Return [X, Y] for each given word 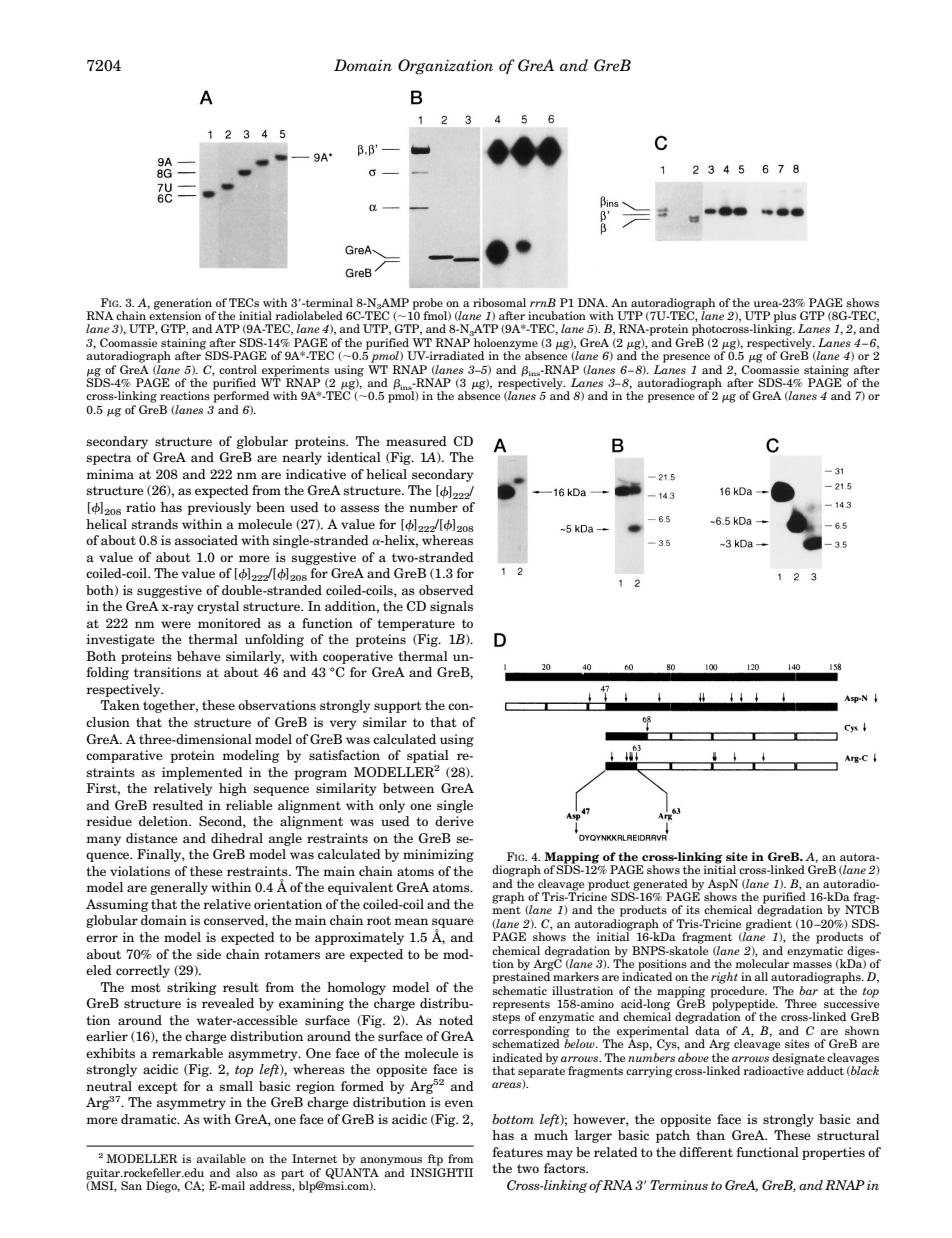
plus [784, 318]
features [517, 1152]
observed [446, 590]
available [221, 1158]
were [176, 624]
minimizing [438, 855]
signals [451, 607]
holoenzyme [506, 345]
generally [179, 888]
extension [175, 314]
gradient [768, 926]
